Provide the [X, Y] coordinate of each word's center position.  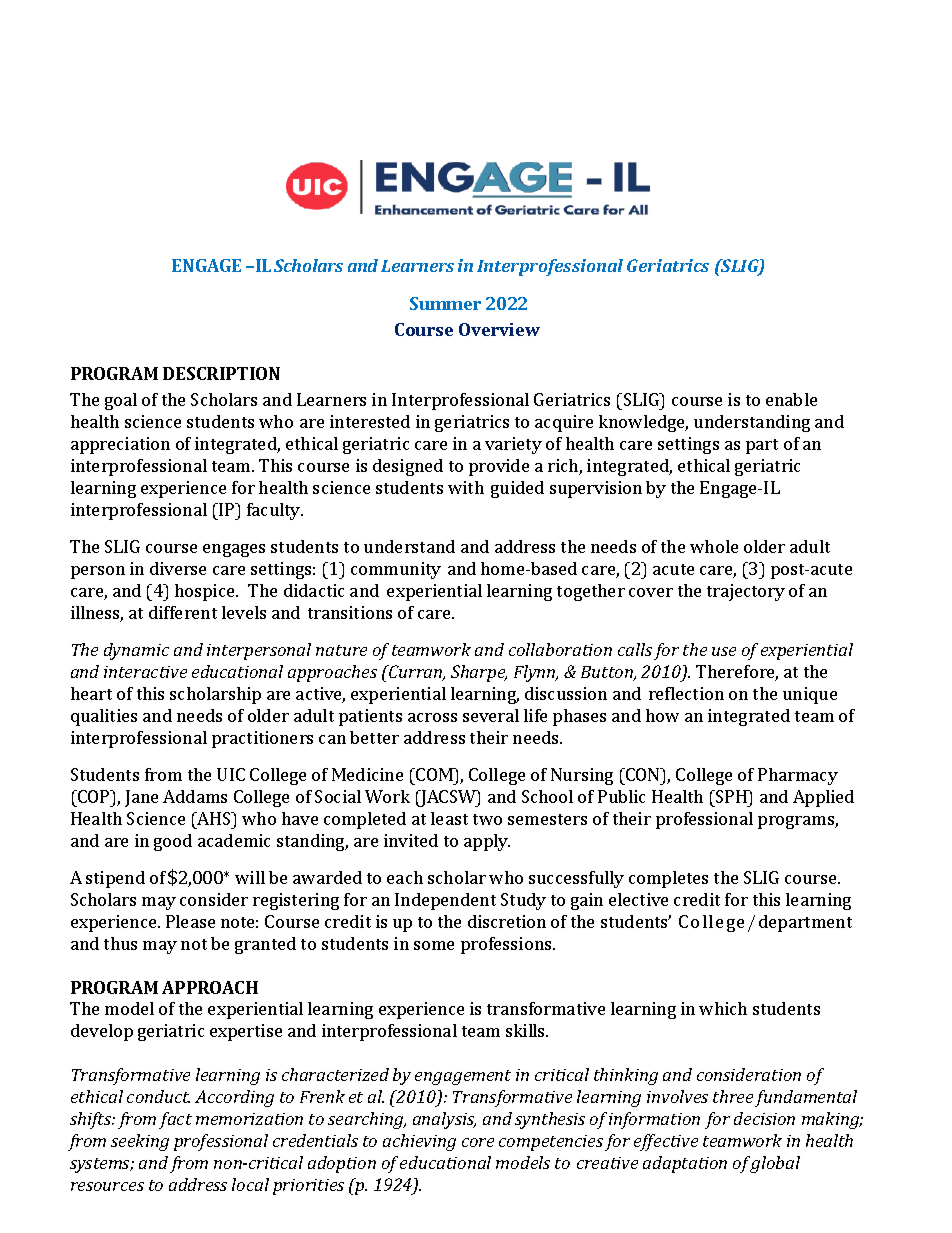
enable [791, 399]
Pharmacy [798, 776]
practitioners [262, 739]
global [774, 1164]
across [432, 717]
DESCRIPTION [221, 373]
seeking [140, 1142]
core [478, 1142]
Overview [499, 329]
